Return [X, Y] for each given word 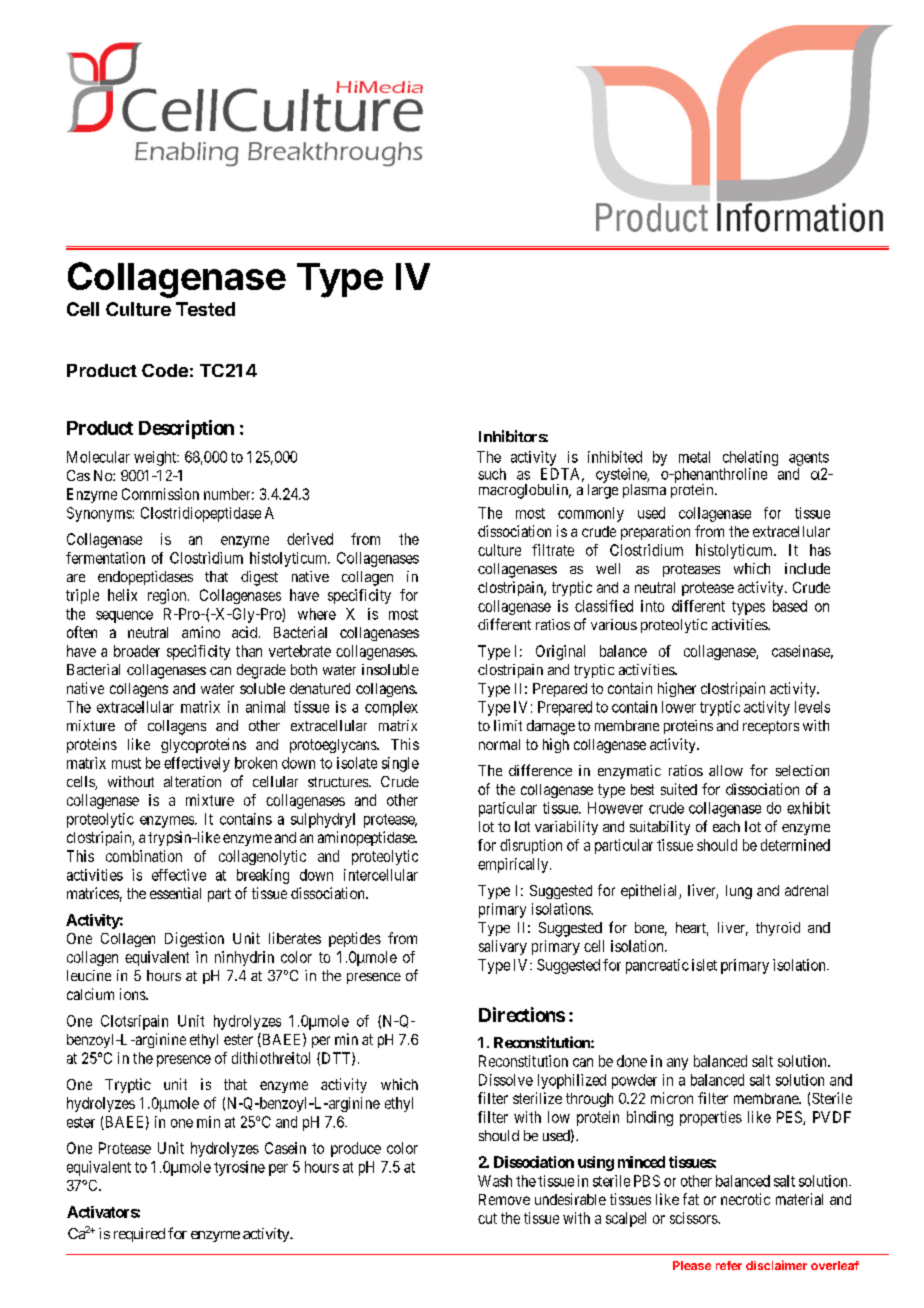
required [139, 1235]
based [790, 606]
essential [175, 893]
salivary [503, 947]
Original [560, 652]
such [492, 474]
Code [165, 370]
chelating [750, 458]
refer [729, 1265]
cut [487, 1218]
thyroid [778, 929]
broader [137, 651]
